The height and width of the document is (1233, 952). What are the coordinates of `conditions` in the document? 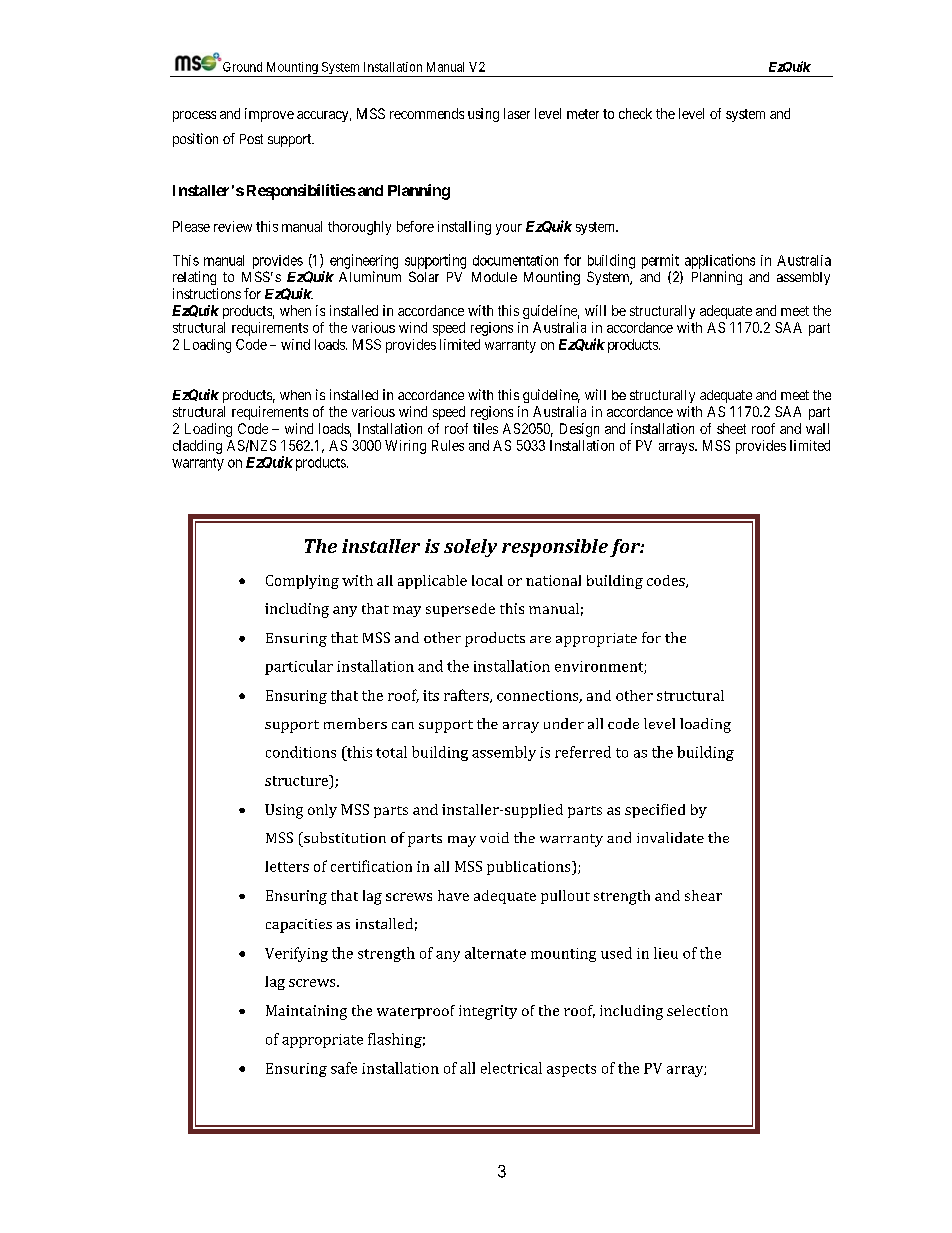 It's located at (301, 752).
